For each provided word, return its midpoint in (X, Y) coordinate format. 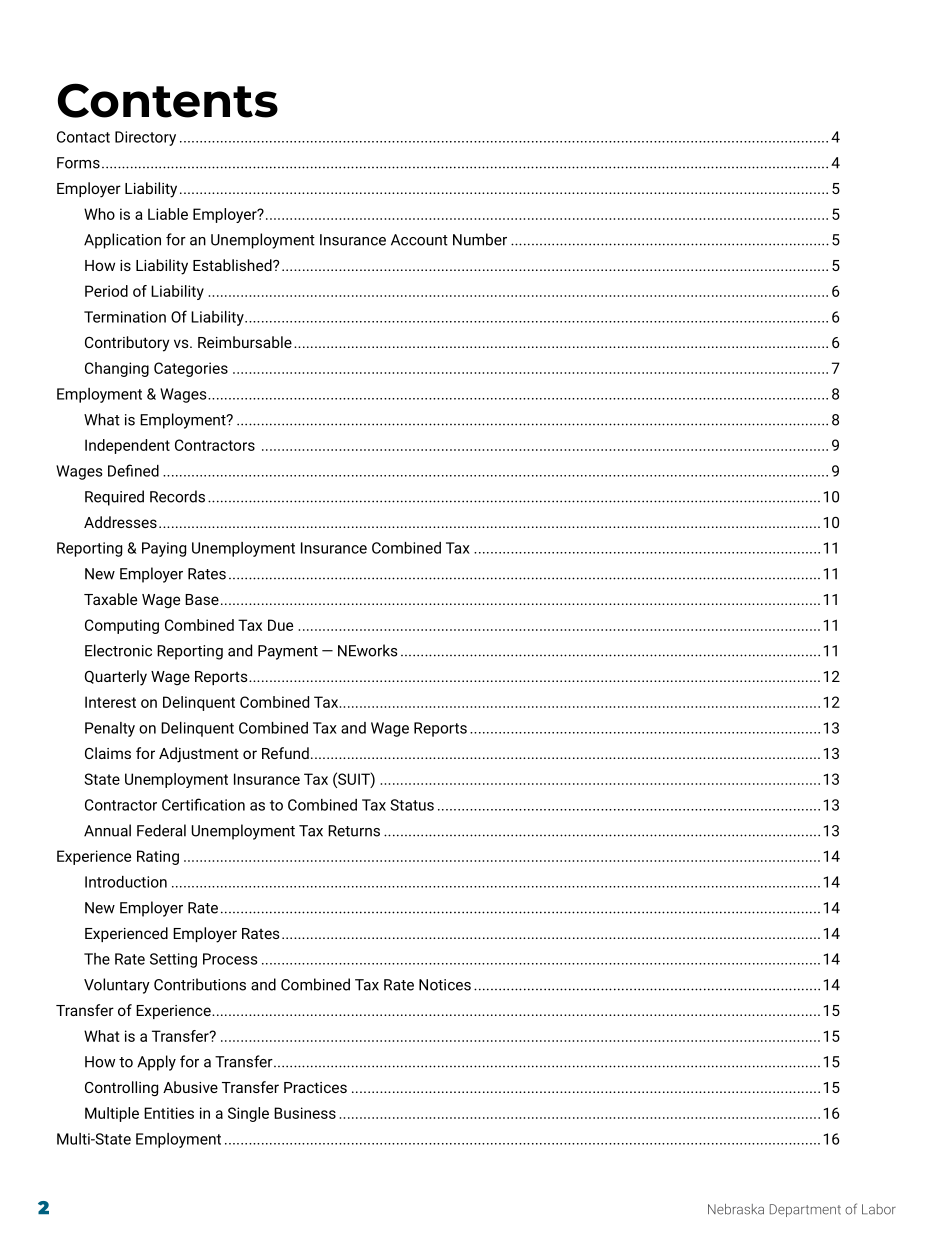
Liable (168, 214)
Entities (169, 1113)
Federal (161, 830)
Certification (203, 804)
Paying (164, 549)
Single (248, 1114)
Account (419, 240)
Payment (288, 652)
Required (114, 498)
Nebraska (736, 1209)
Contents (168, 100)
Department (805, 1210)
